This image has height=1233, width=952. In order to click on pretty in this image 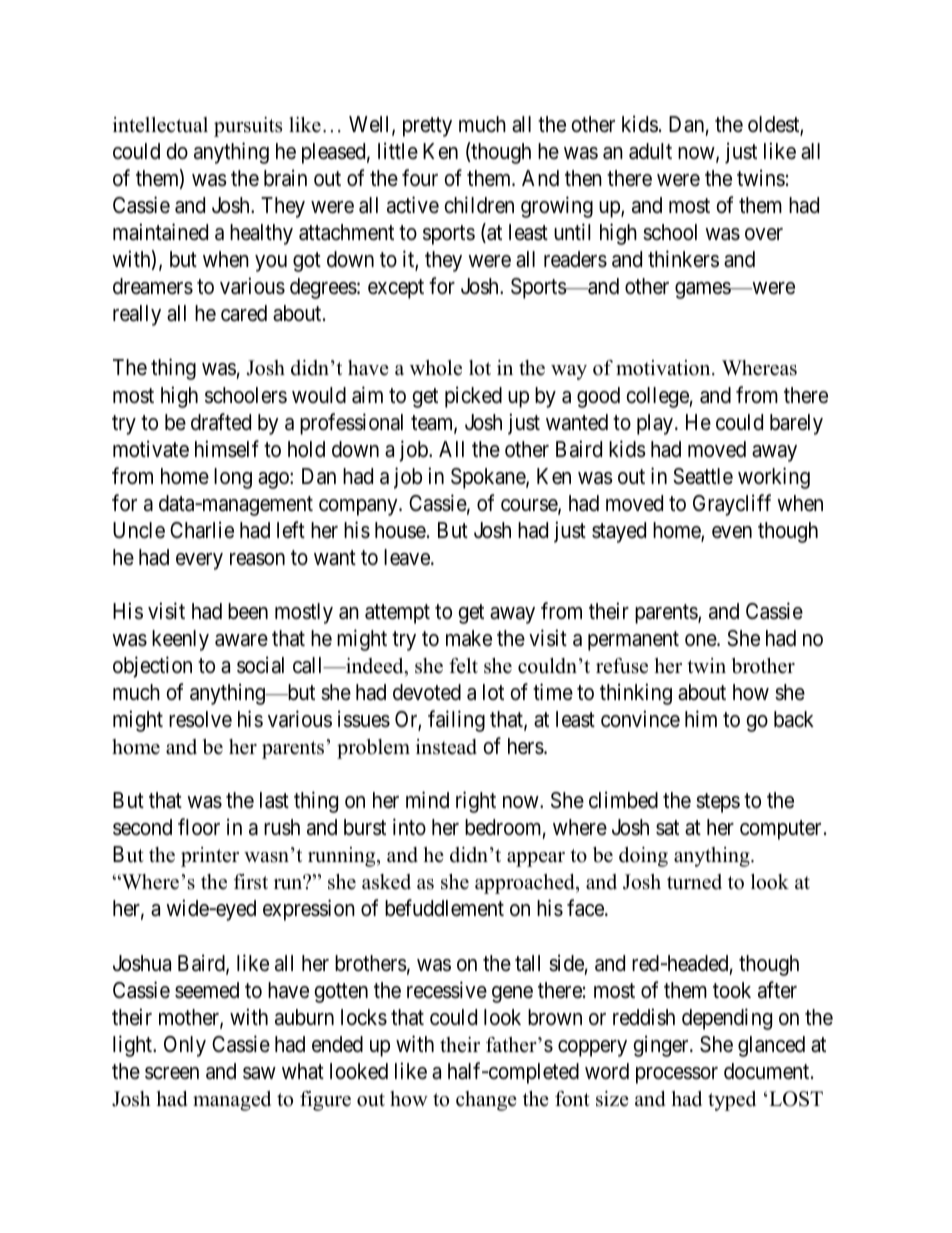, I will do `click(427, 127)`.
